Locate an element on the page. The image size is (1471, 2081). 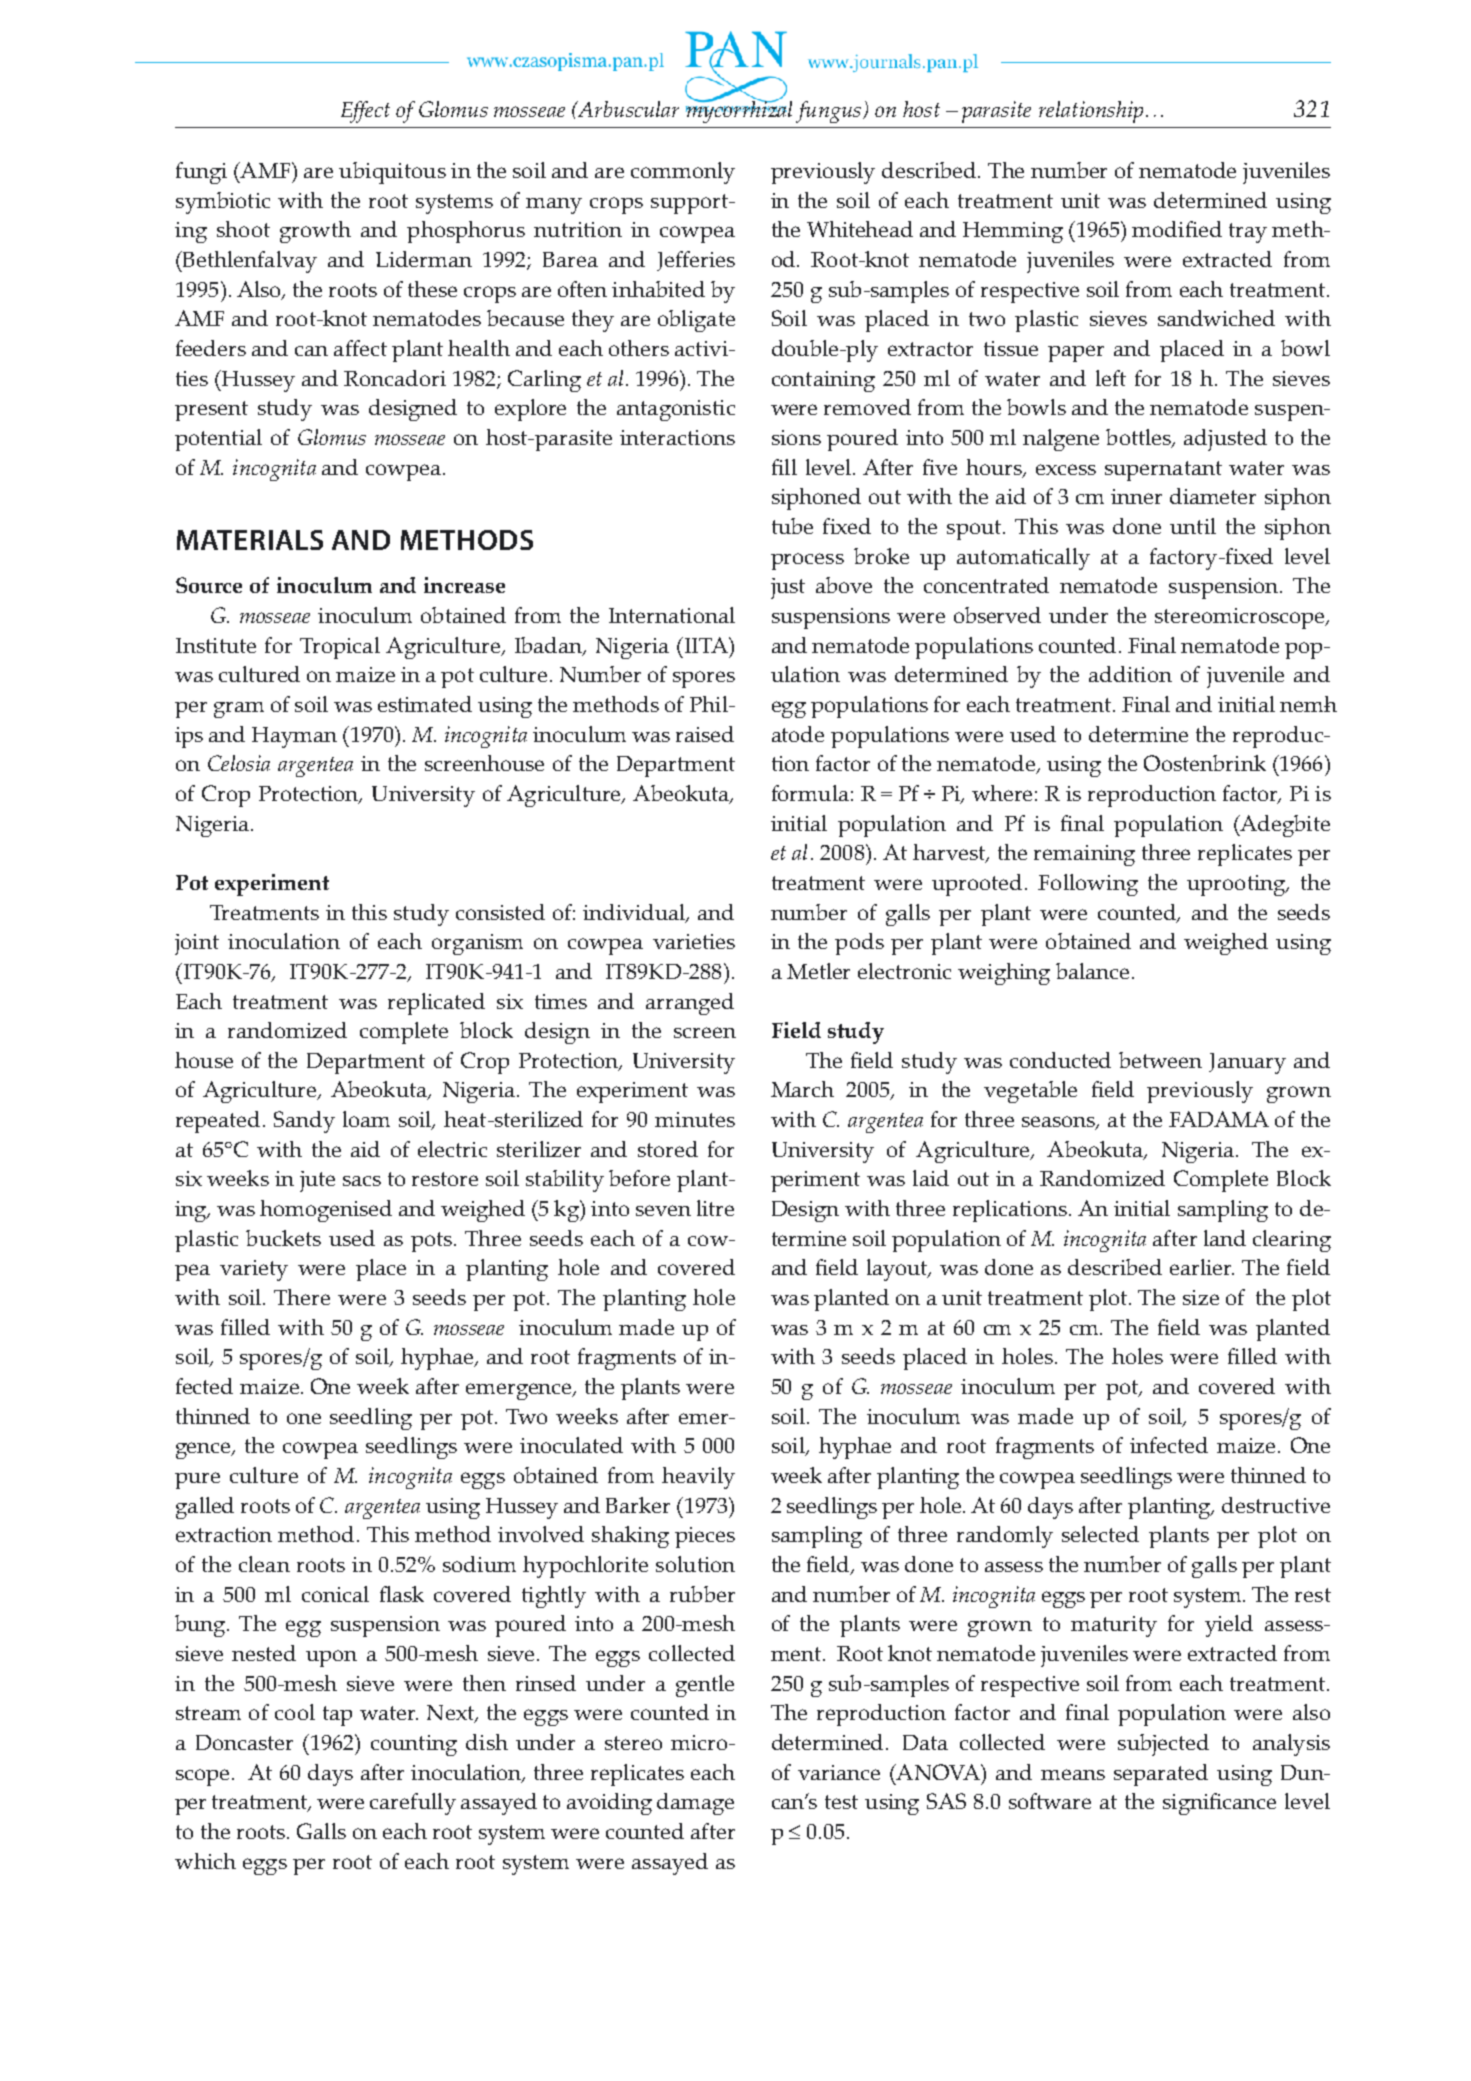
jute is located at coordinates (317, 1181).
